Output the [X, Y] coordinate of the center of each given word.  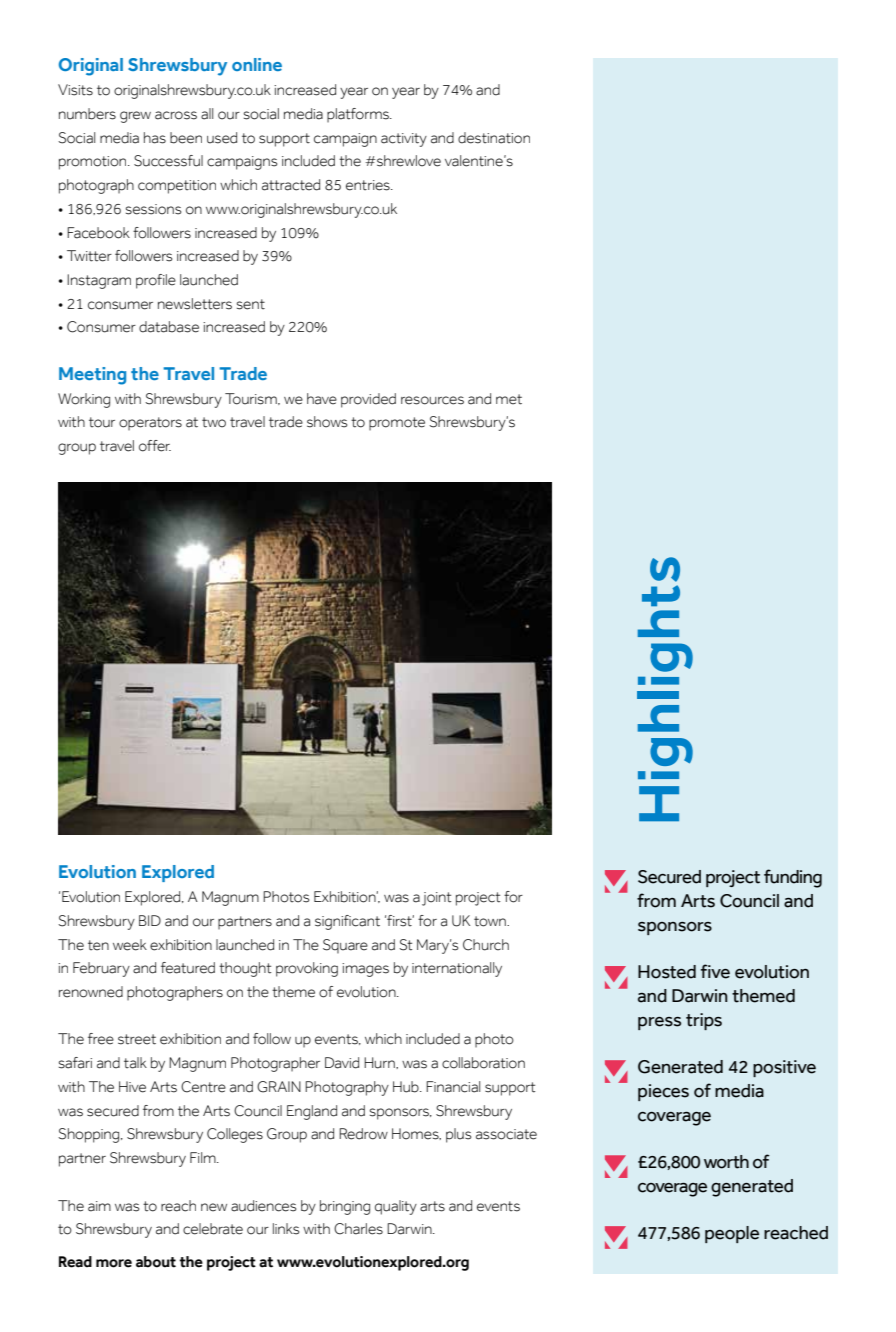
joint [436, 899]
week [130, 945]
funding [793, 878]
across [176, 115]
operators [150, 424]
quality [396, 1207]
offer [155, 446]
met [509, 399]
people [732, 1234]
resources [432, 400]
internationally [457, 969]
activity [404, 140]
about [156, 1262]
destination [494, 138]
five [715, 971]
